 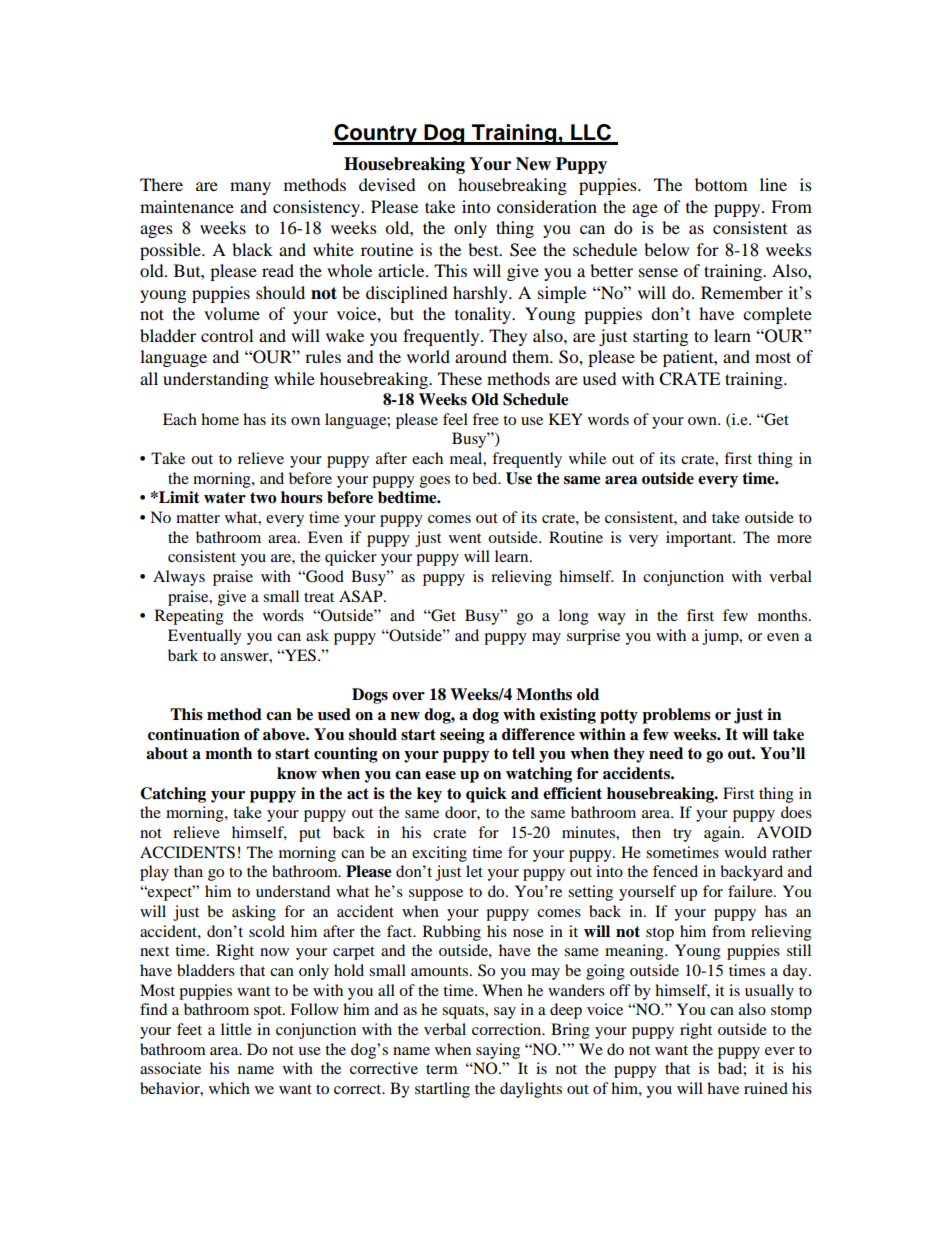 I want to click on saying, so click(x=498, y=1051).
